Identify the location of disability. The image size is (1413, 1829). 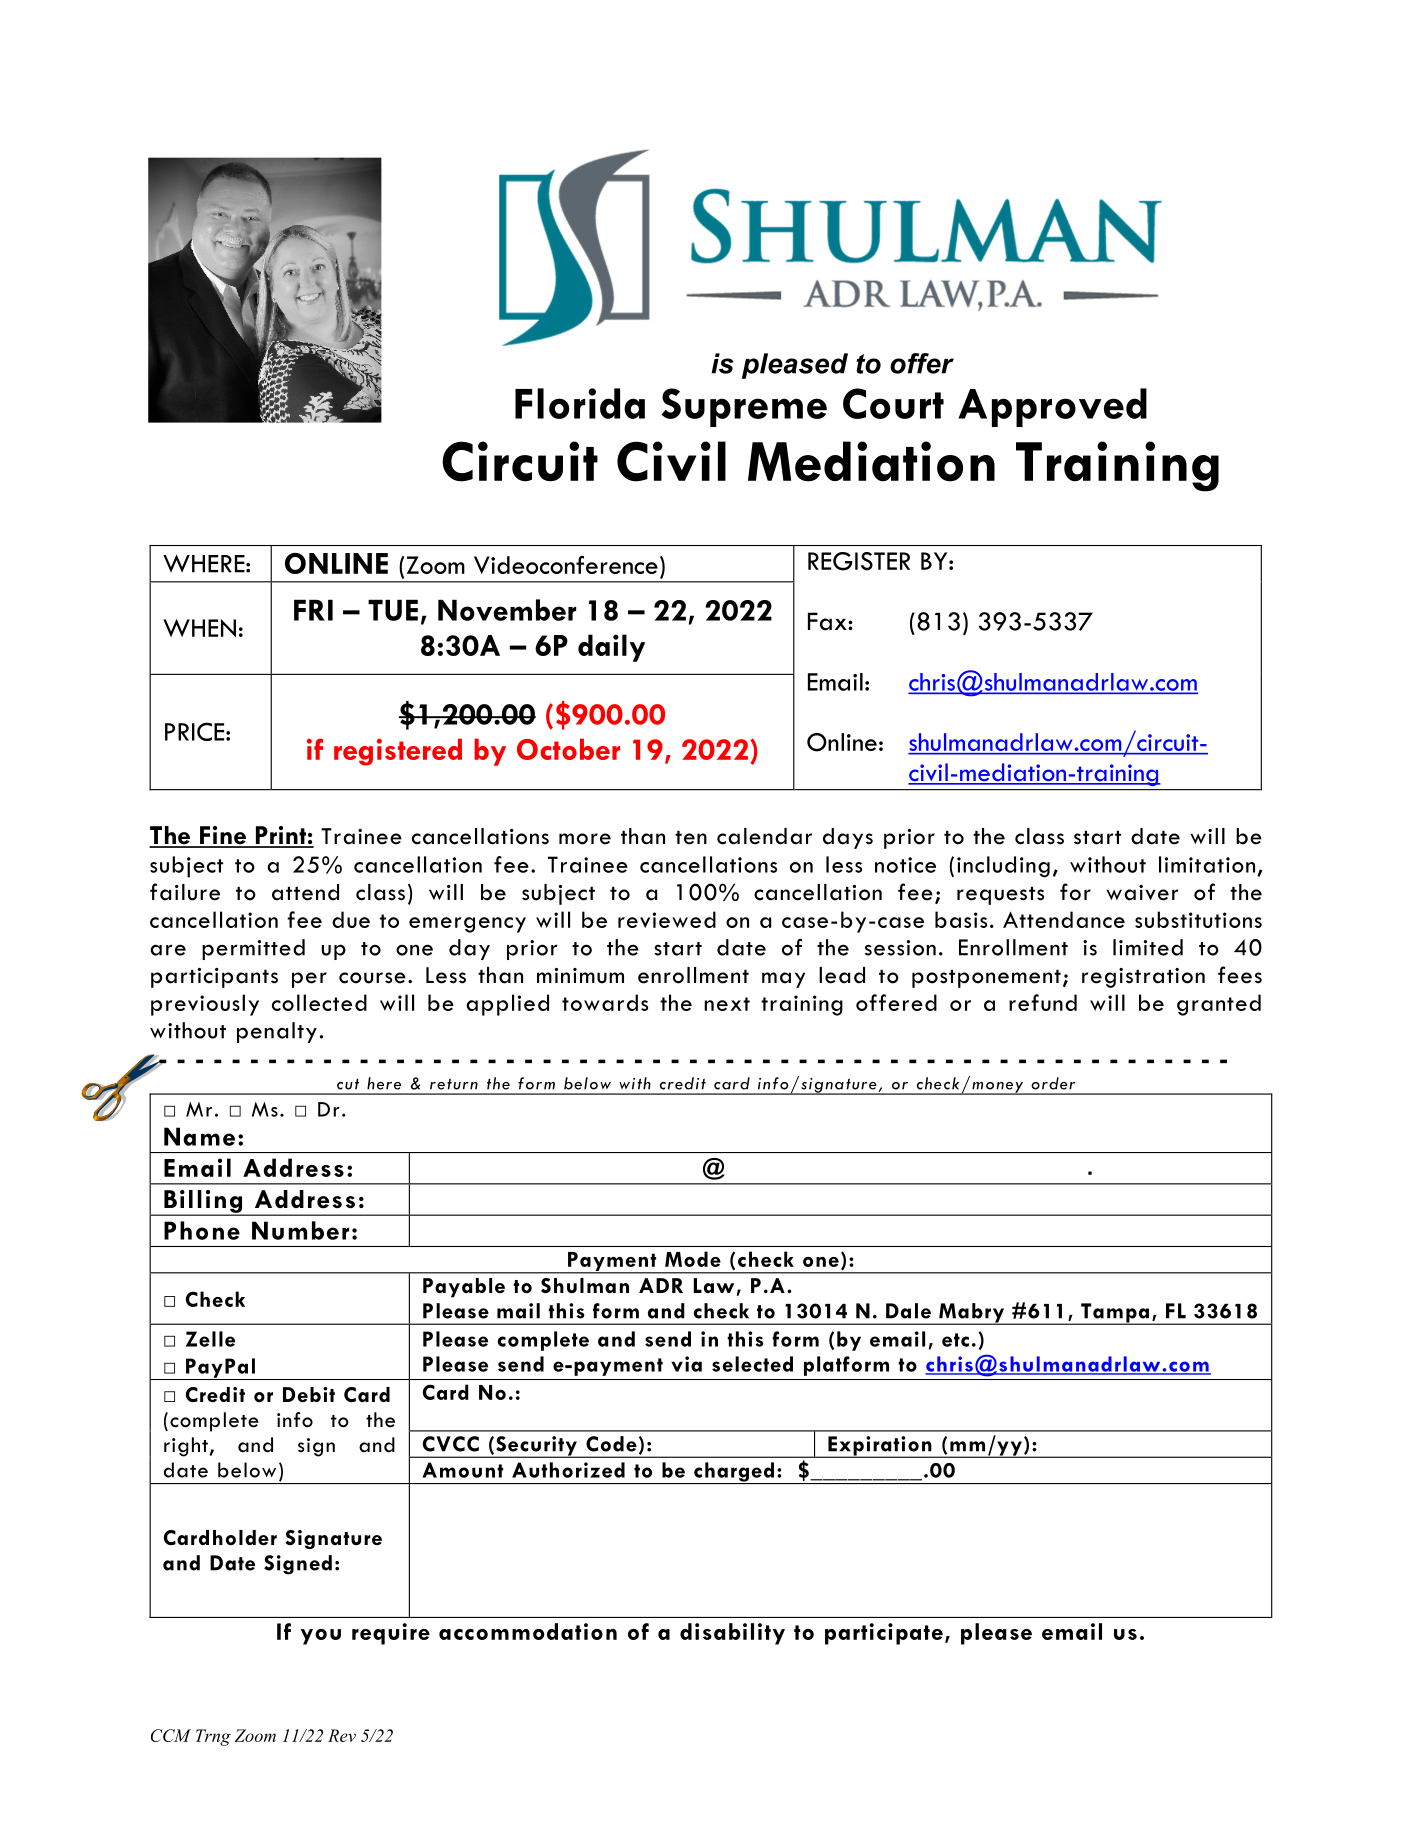
(732, 1634).
